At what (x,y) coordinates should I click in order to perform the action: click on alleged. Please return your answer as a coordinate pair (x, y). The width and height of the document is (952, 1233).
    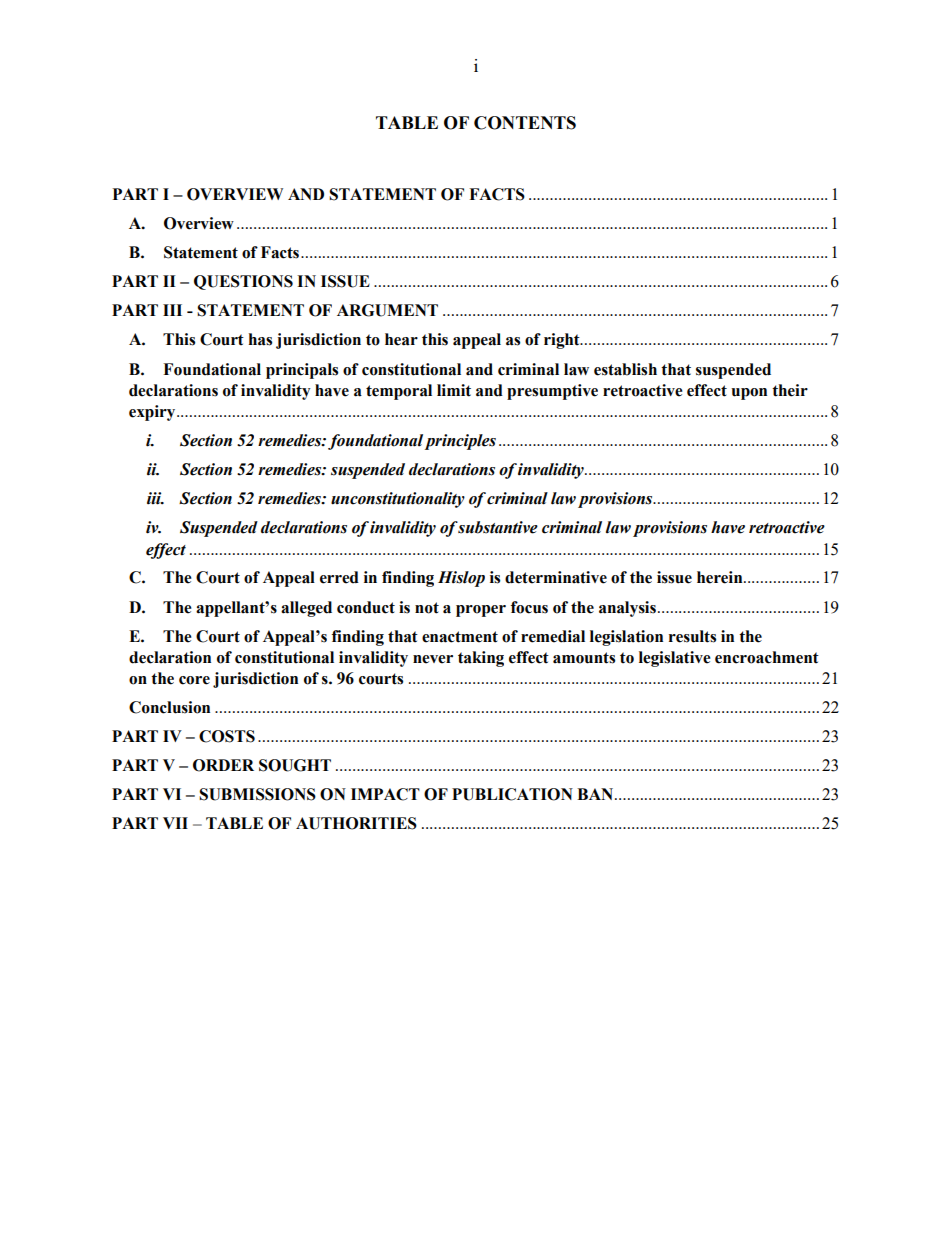
    Looking at the image, I should click on (306, 609).
